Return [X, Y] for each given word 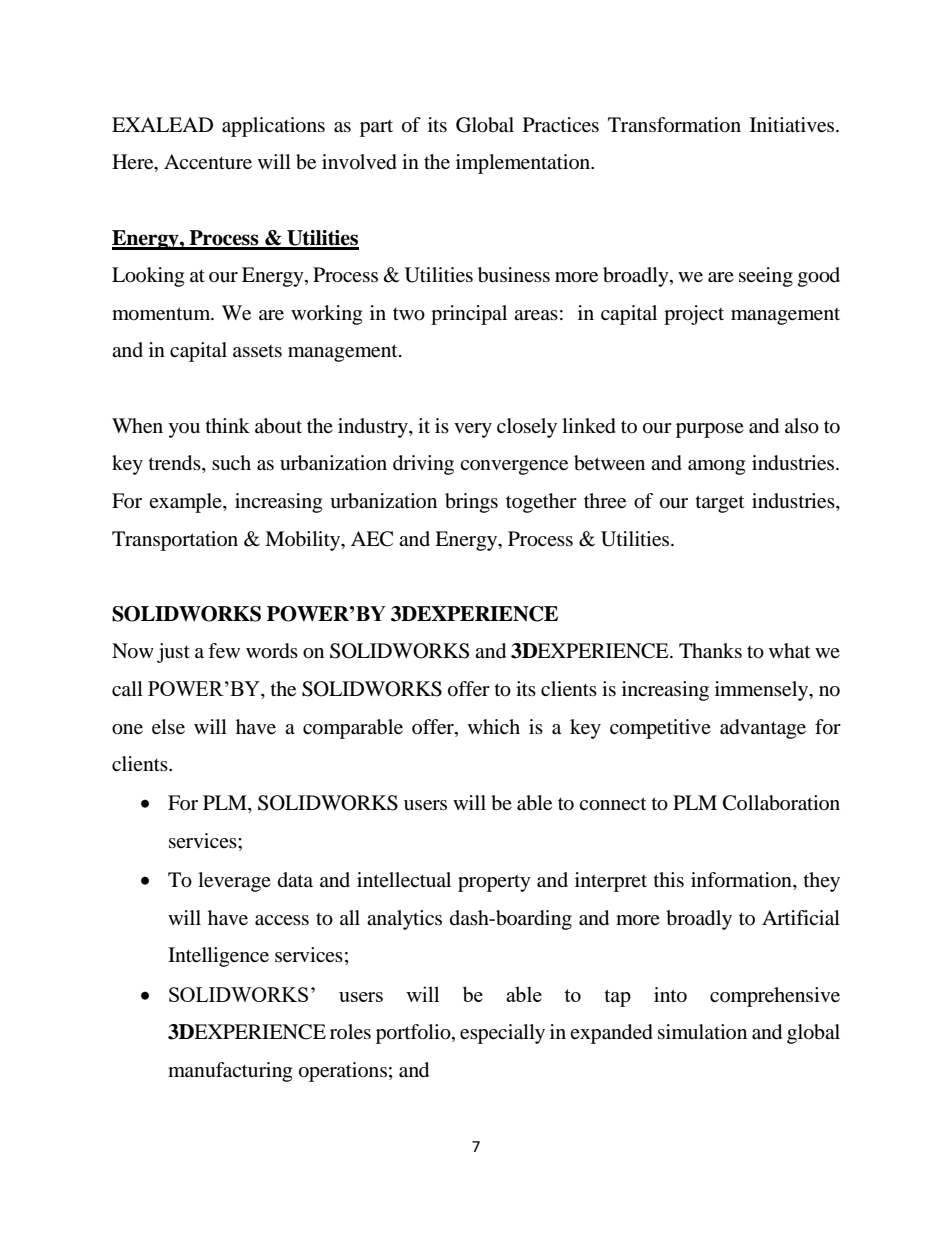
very [473, 430]
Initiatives [793, 125]
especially [502, 1034]
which [494, 726]
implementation [524, 164]
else [168, 727]
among [716, 467]
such [231, 462]
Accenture [208, 162]
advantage [763, 729]
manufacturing [230, 1072]
